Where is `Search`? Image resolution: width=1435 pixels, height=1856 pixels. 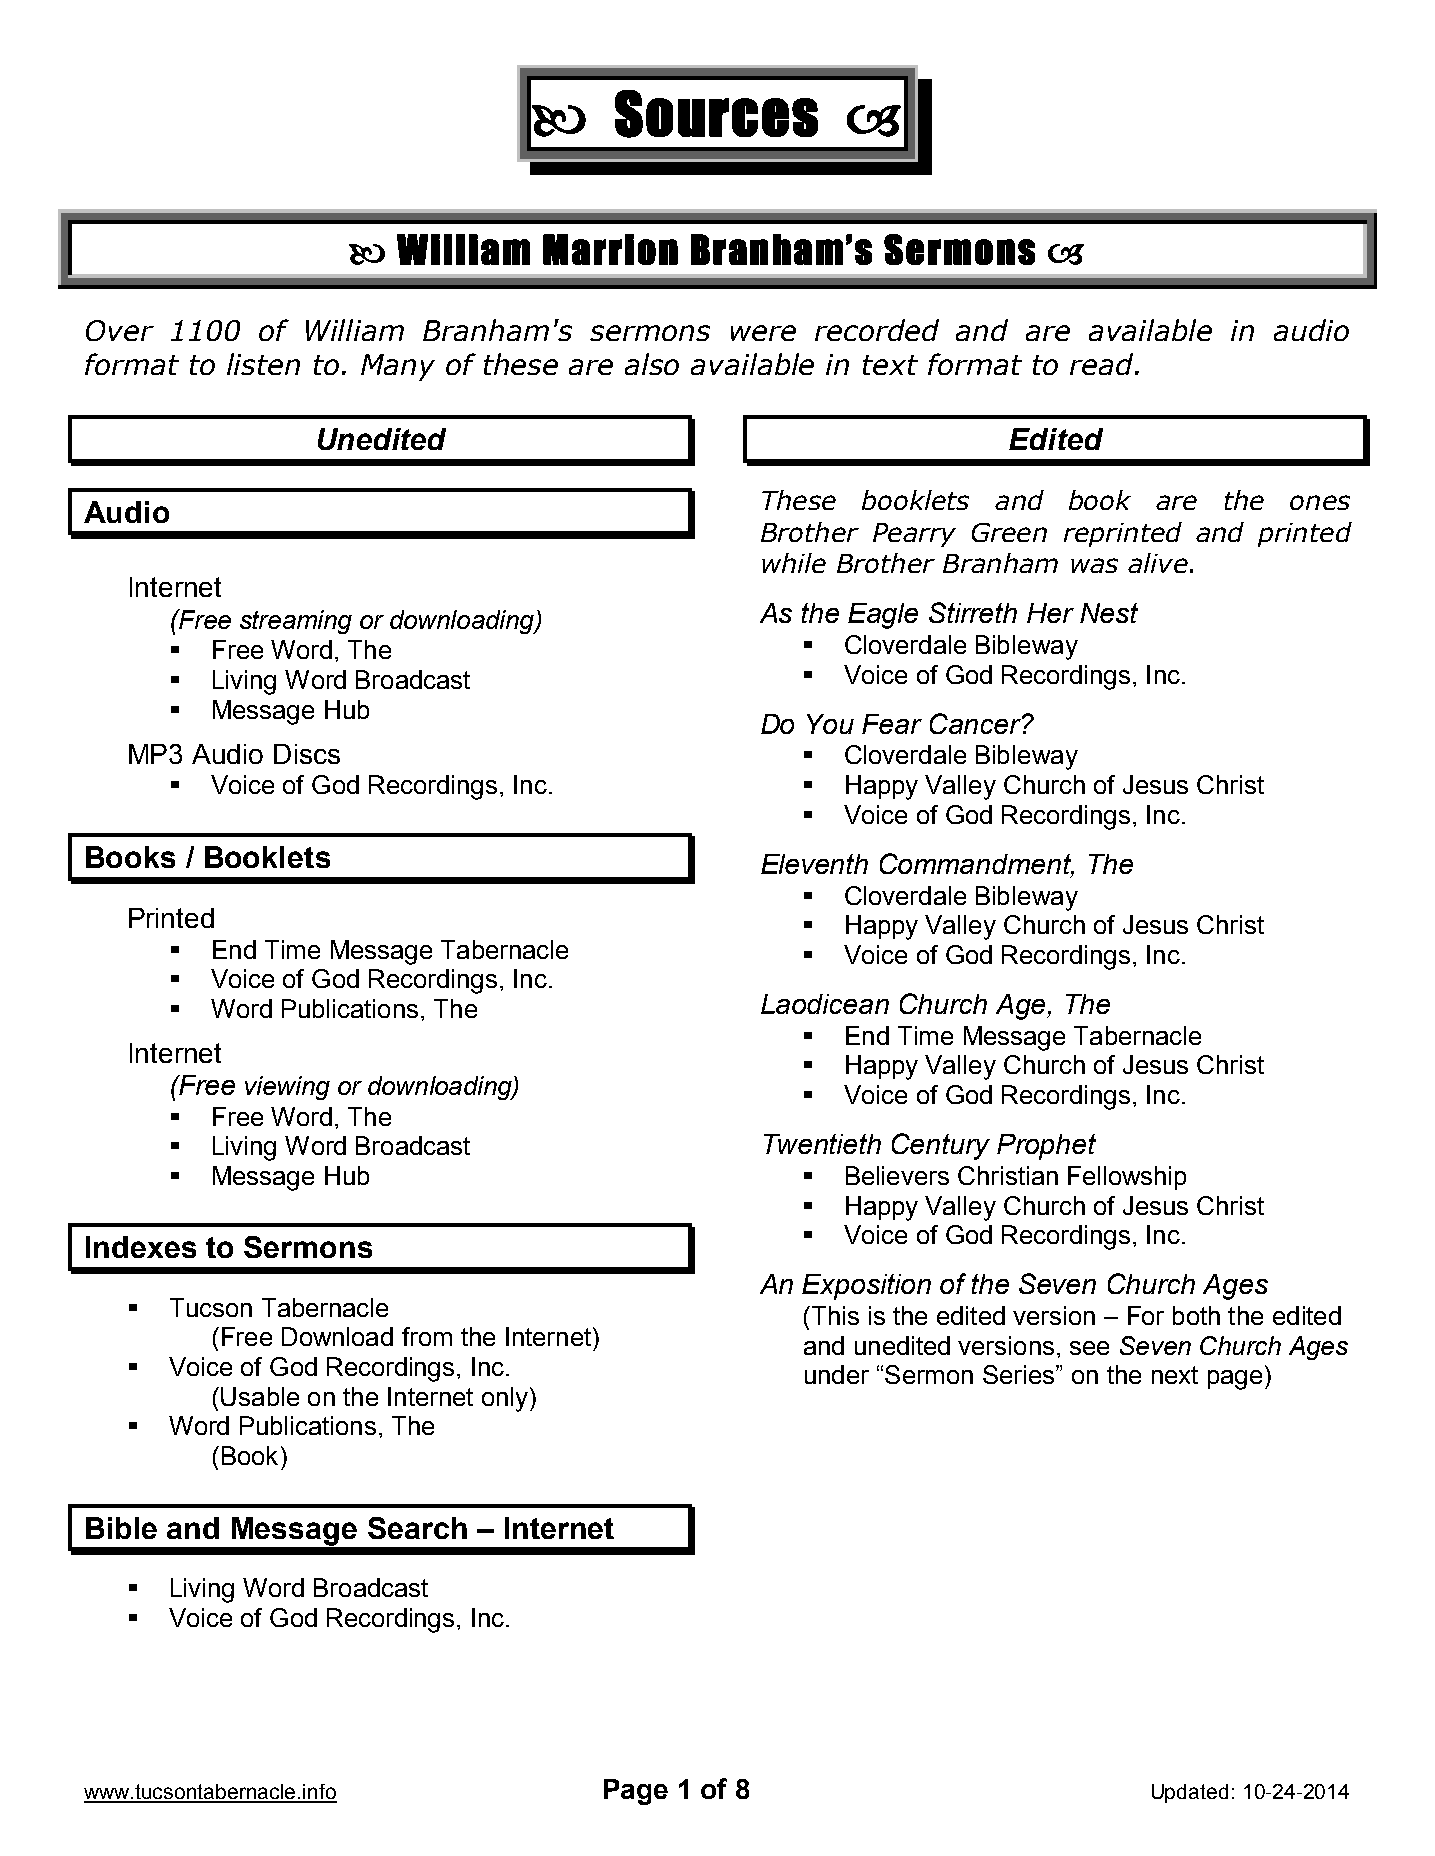
Search is located at coordinates (417, 1528).
